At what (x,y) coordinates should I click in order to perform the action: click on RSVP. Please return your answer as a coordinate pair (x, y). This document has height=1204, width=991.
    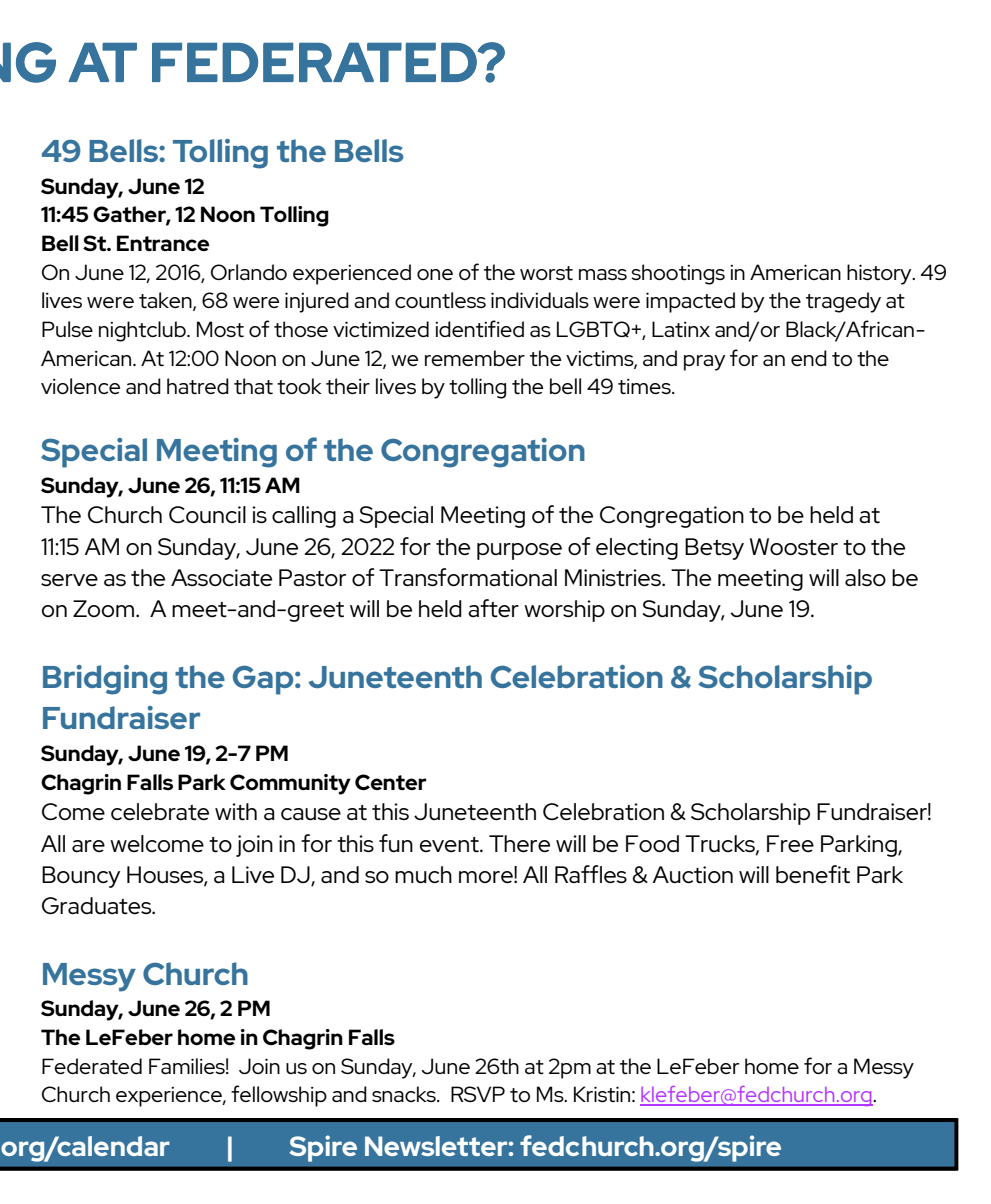
    Looking at the image, I should click on (478, 1094).
